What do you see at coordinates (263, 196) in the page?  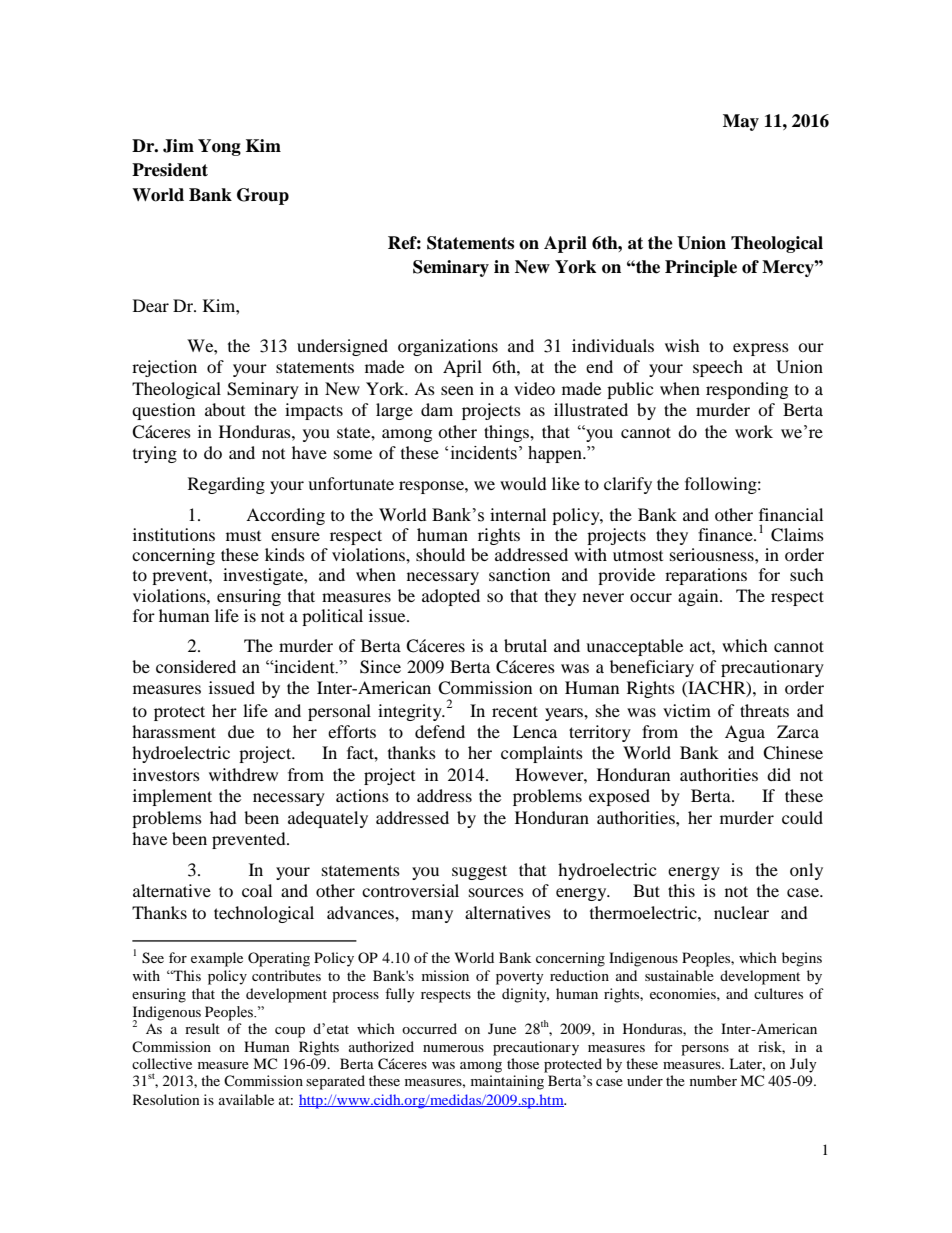 I see `Group` at bounding box center [263, 196].
